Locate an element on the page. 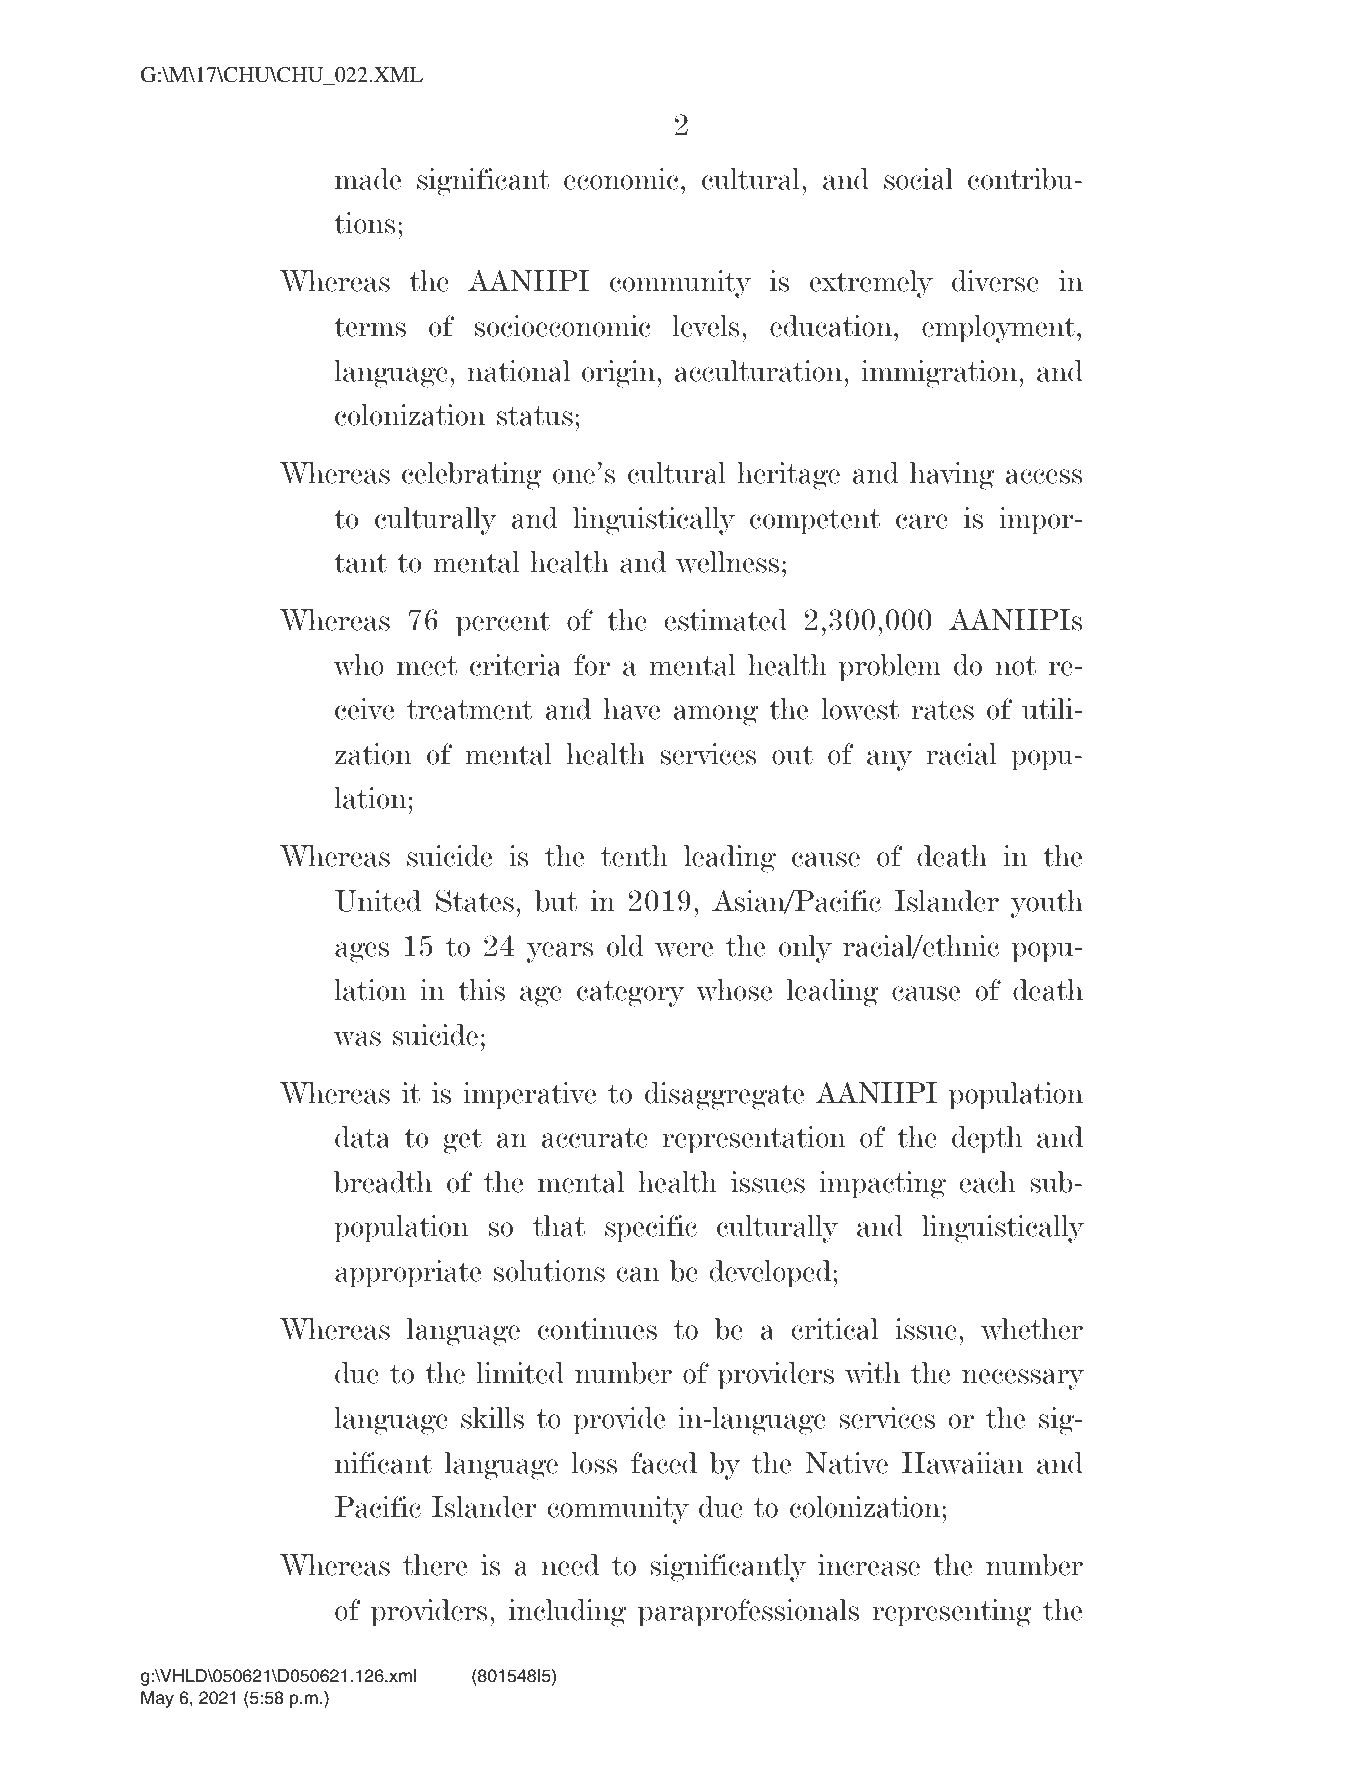 The width and height of the document is (1364, 1765). disaggregate is located at coordinates (724, 1096).
